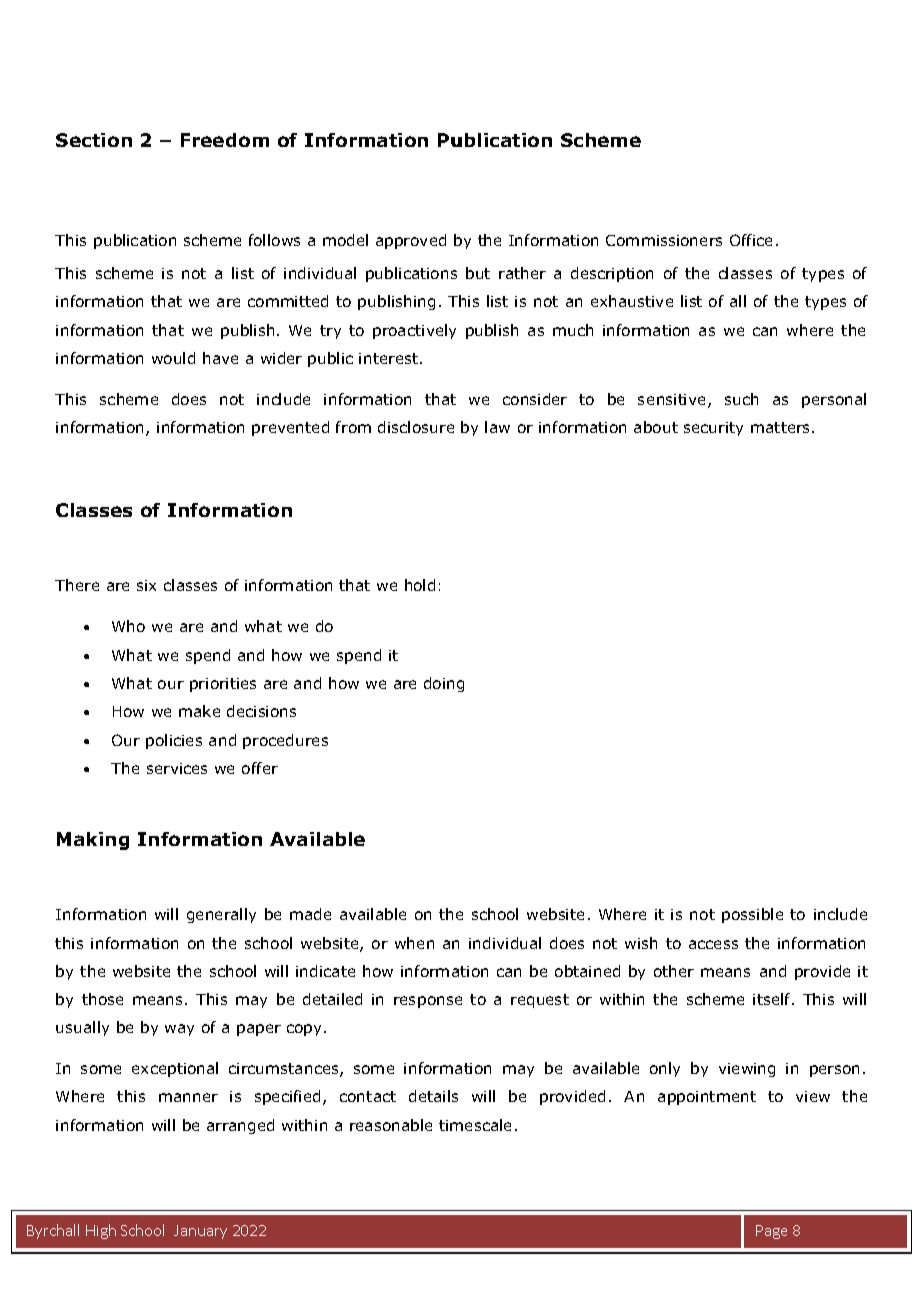  What do you see at coordinates (414, 943) in the document?
I see `when` at bounding box center [414, 943].
